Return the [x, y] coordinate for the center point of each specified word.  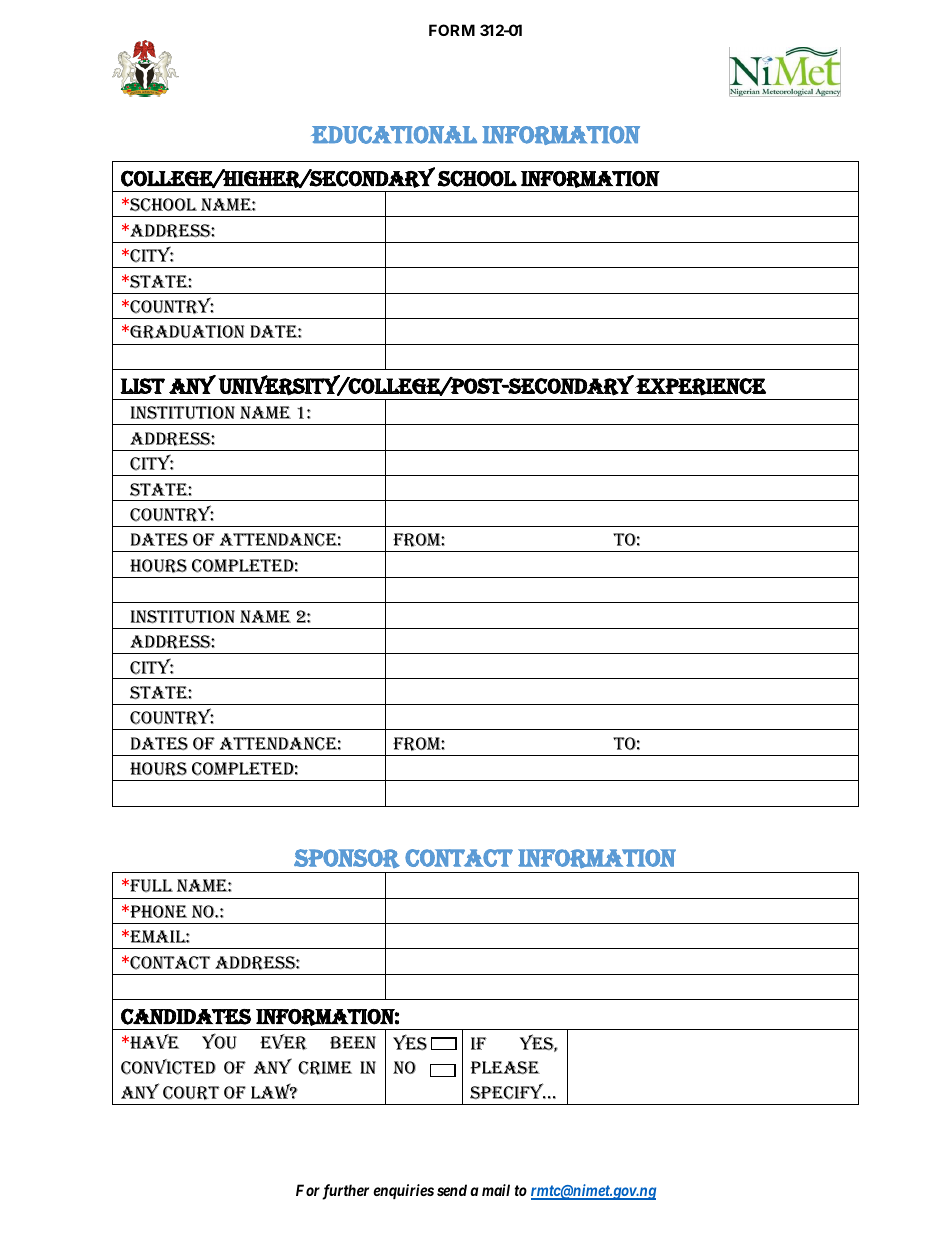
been [353, 1042]
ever [283, 1042]
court [191, 1093]
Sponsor [347, 858]
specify [508, 1091]
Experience [700, 387]
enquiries [403, 1191]
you [219, 1041]
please [505, 1067]
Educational [394, 135]
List [142, 386]
